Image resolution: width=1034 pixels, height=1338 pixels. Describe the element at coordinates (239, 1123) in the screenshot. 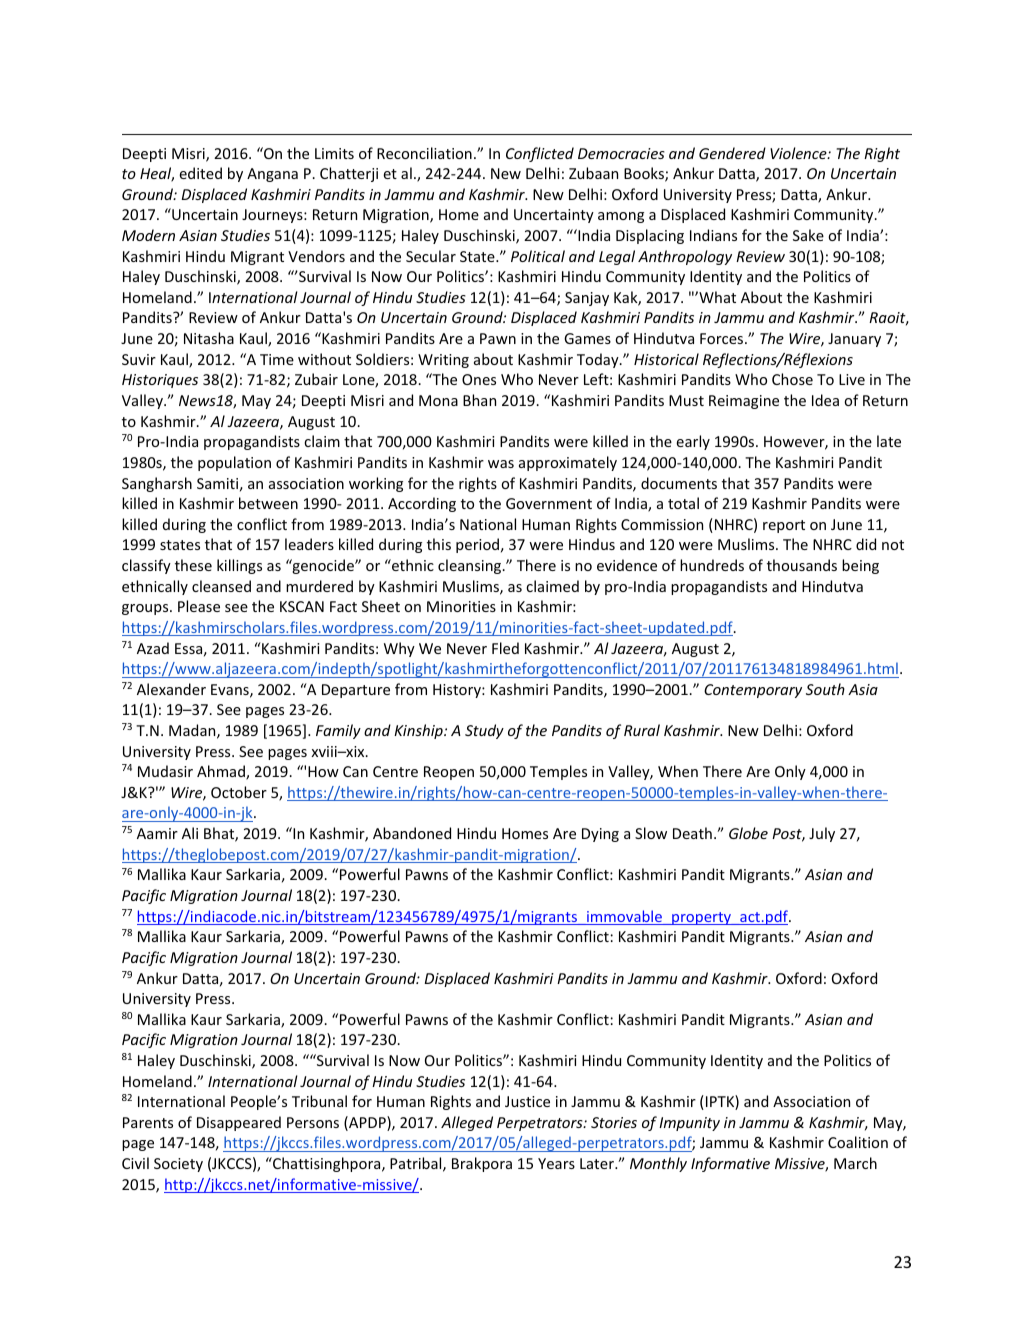

I see `Disappeared` at that location.
